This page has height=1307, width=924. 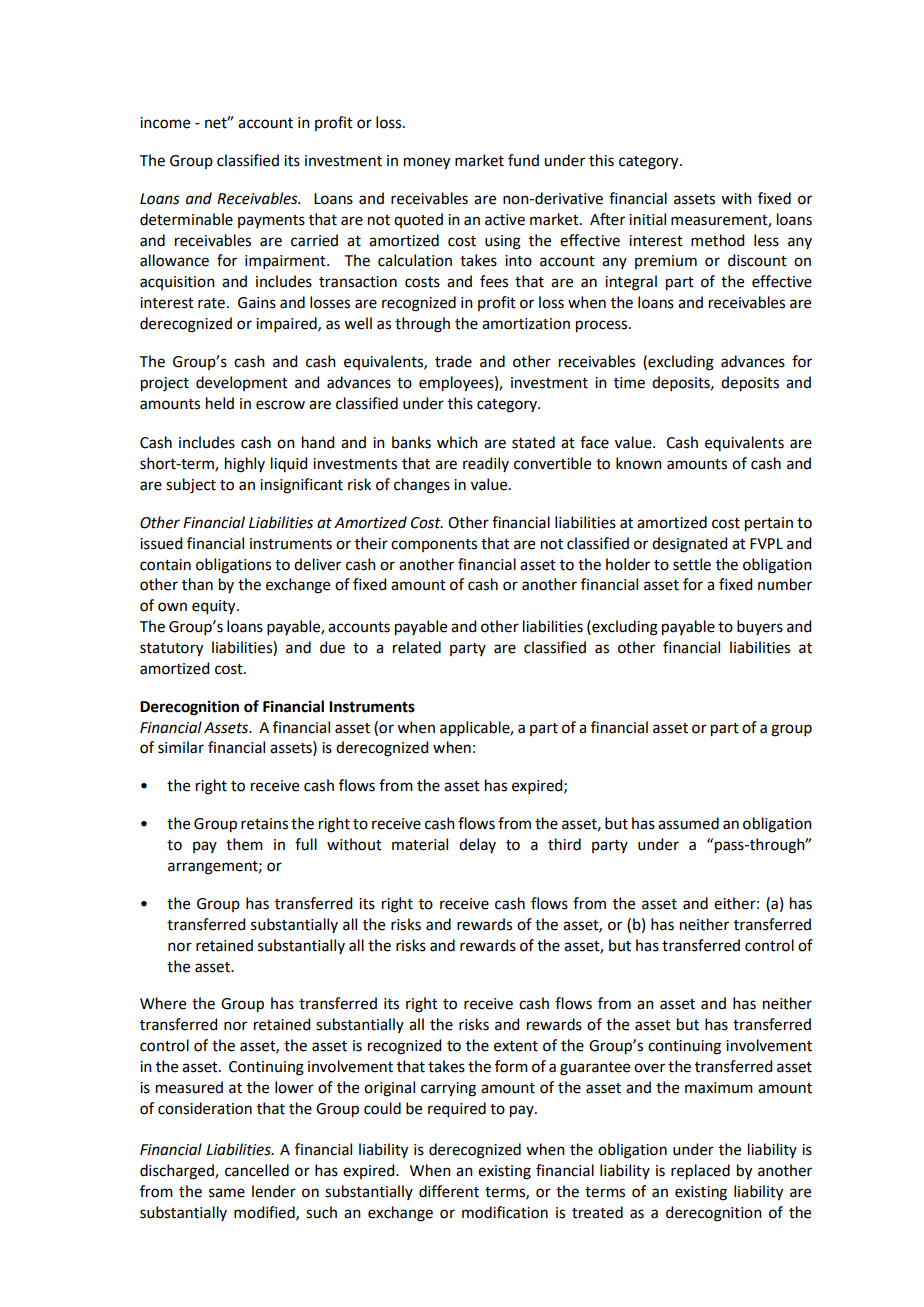 What do you see at coordinates (477, 845) in the page?
I see `delay` at bounding box center [477, 845].
